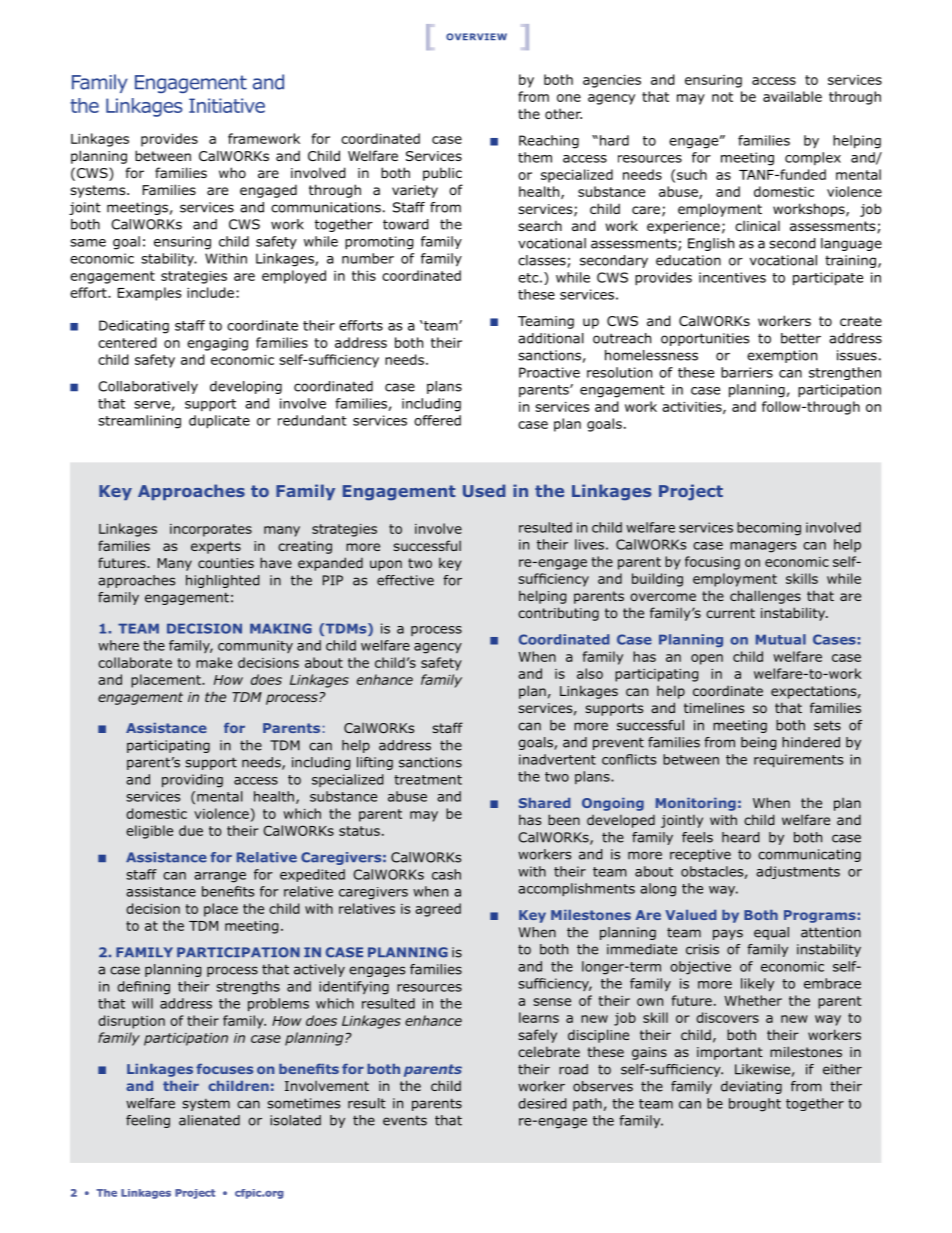 The image size is (952, 1233). I want to click on focuses, so click(224, 1068).
